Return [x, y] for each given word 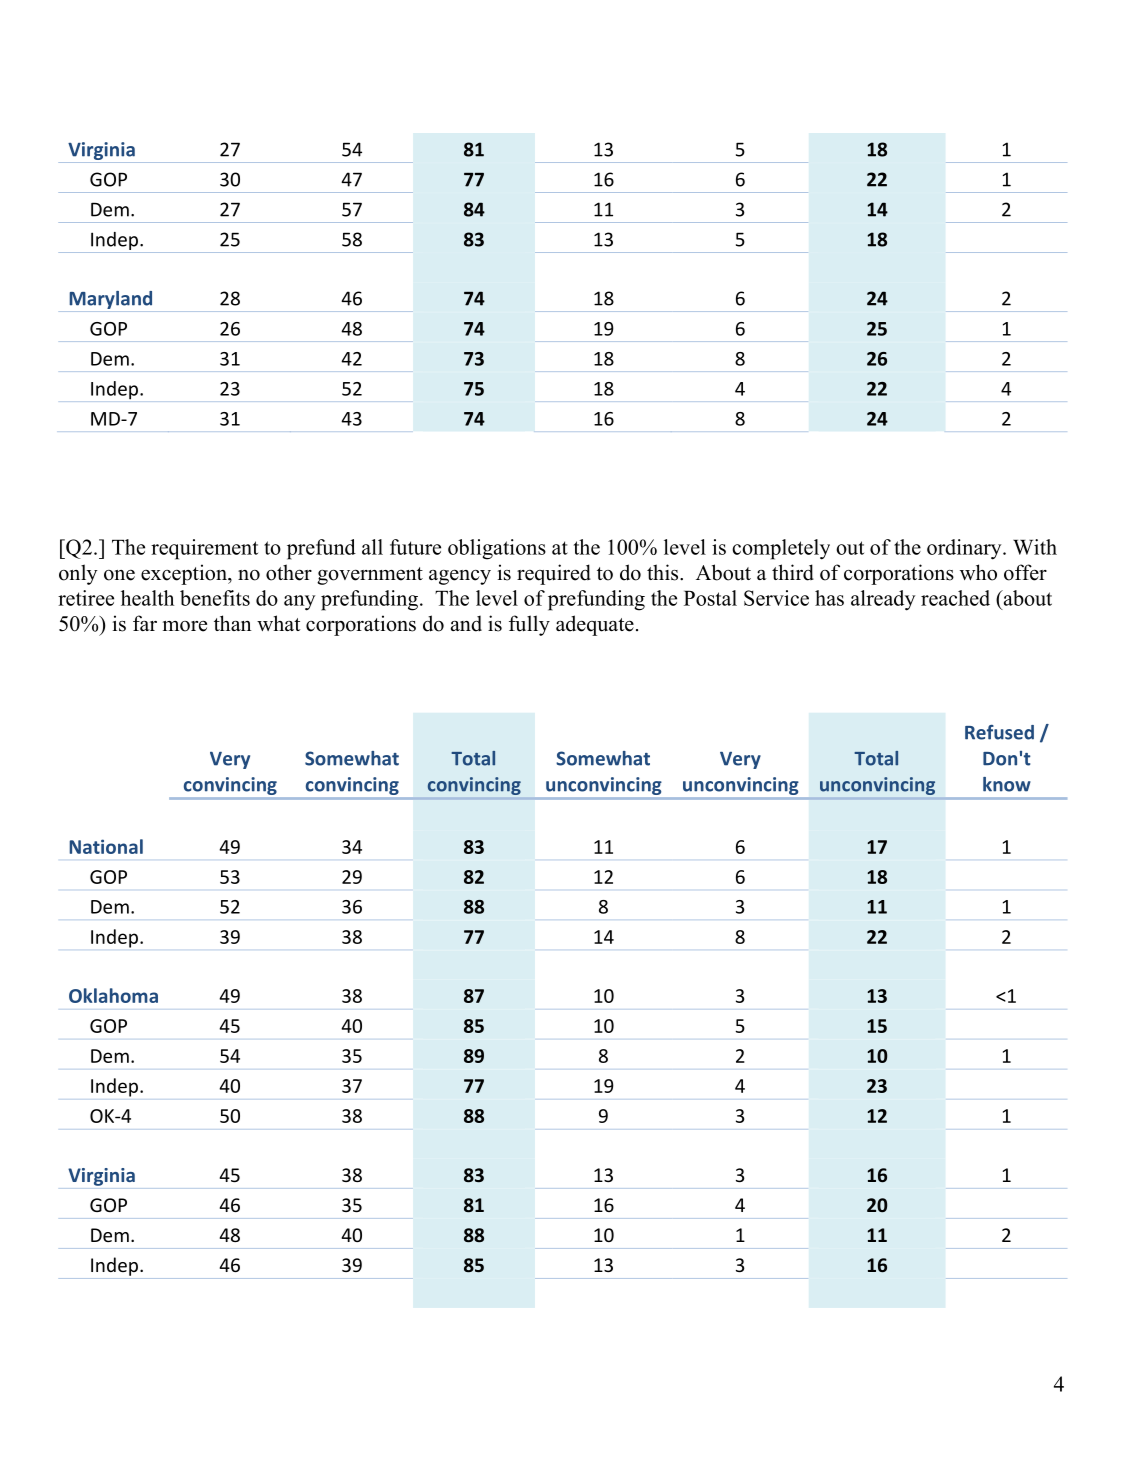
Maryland [111, 301]
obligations [497, 549]
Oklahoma [113, 995]
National [106, 846]
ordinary [965, 549]
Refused [999, 732]
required [554, 574]
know [1007, 784]
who [978, 572]
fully [529, 625]
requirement [204, 549]
